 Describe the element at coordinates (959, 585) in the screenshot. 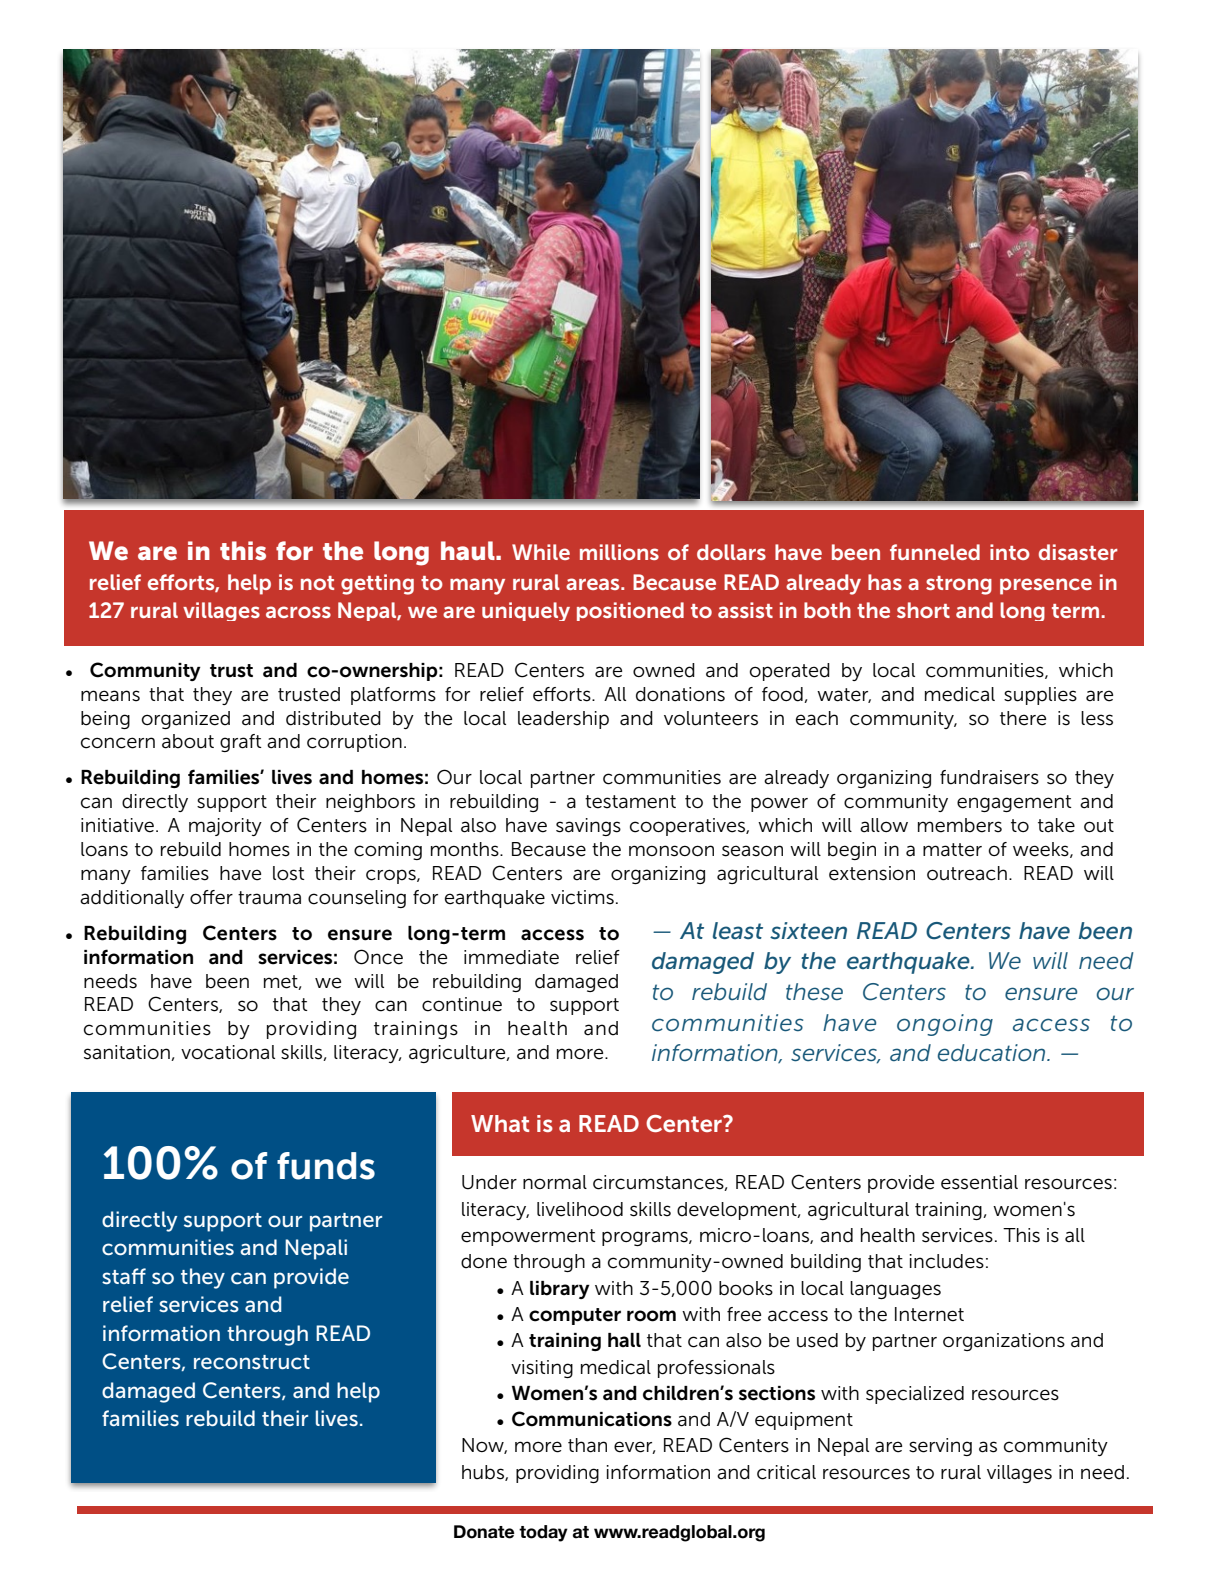

I see `strong` at that location.
